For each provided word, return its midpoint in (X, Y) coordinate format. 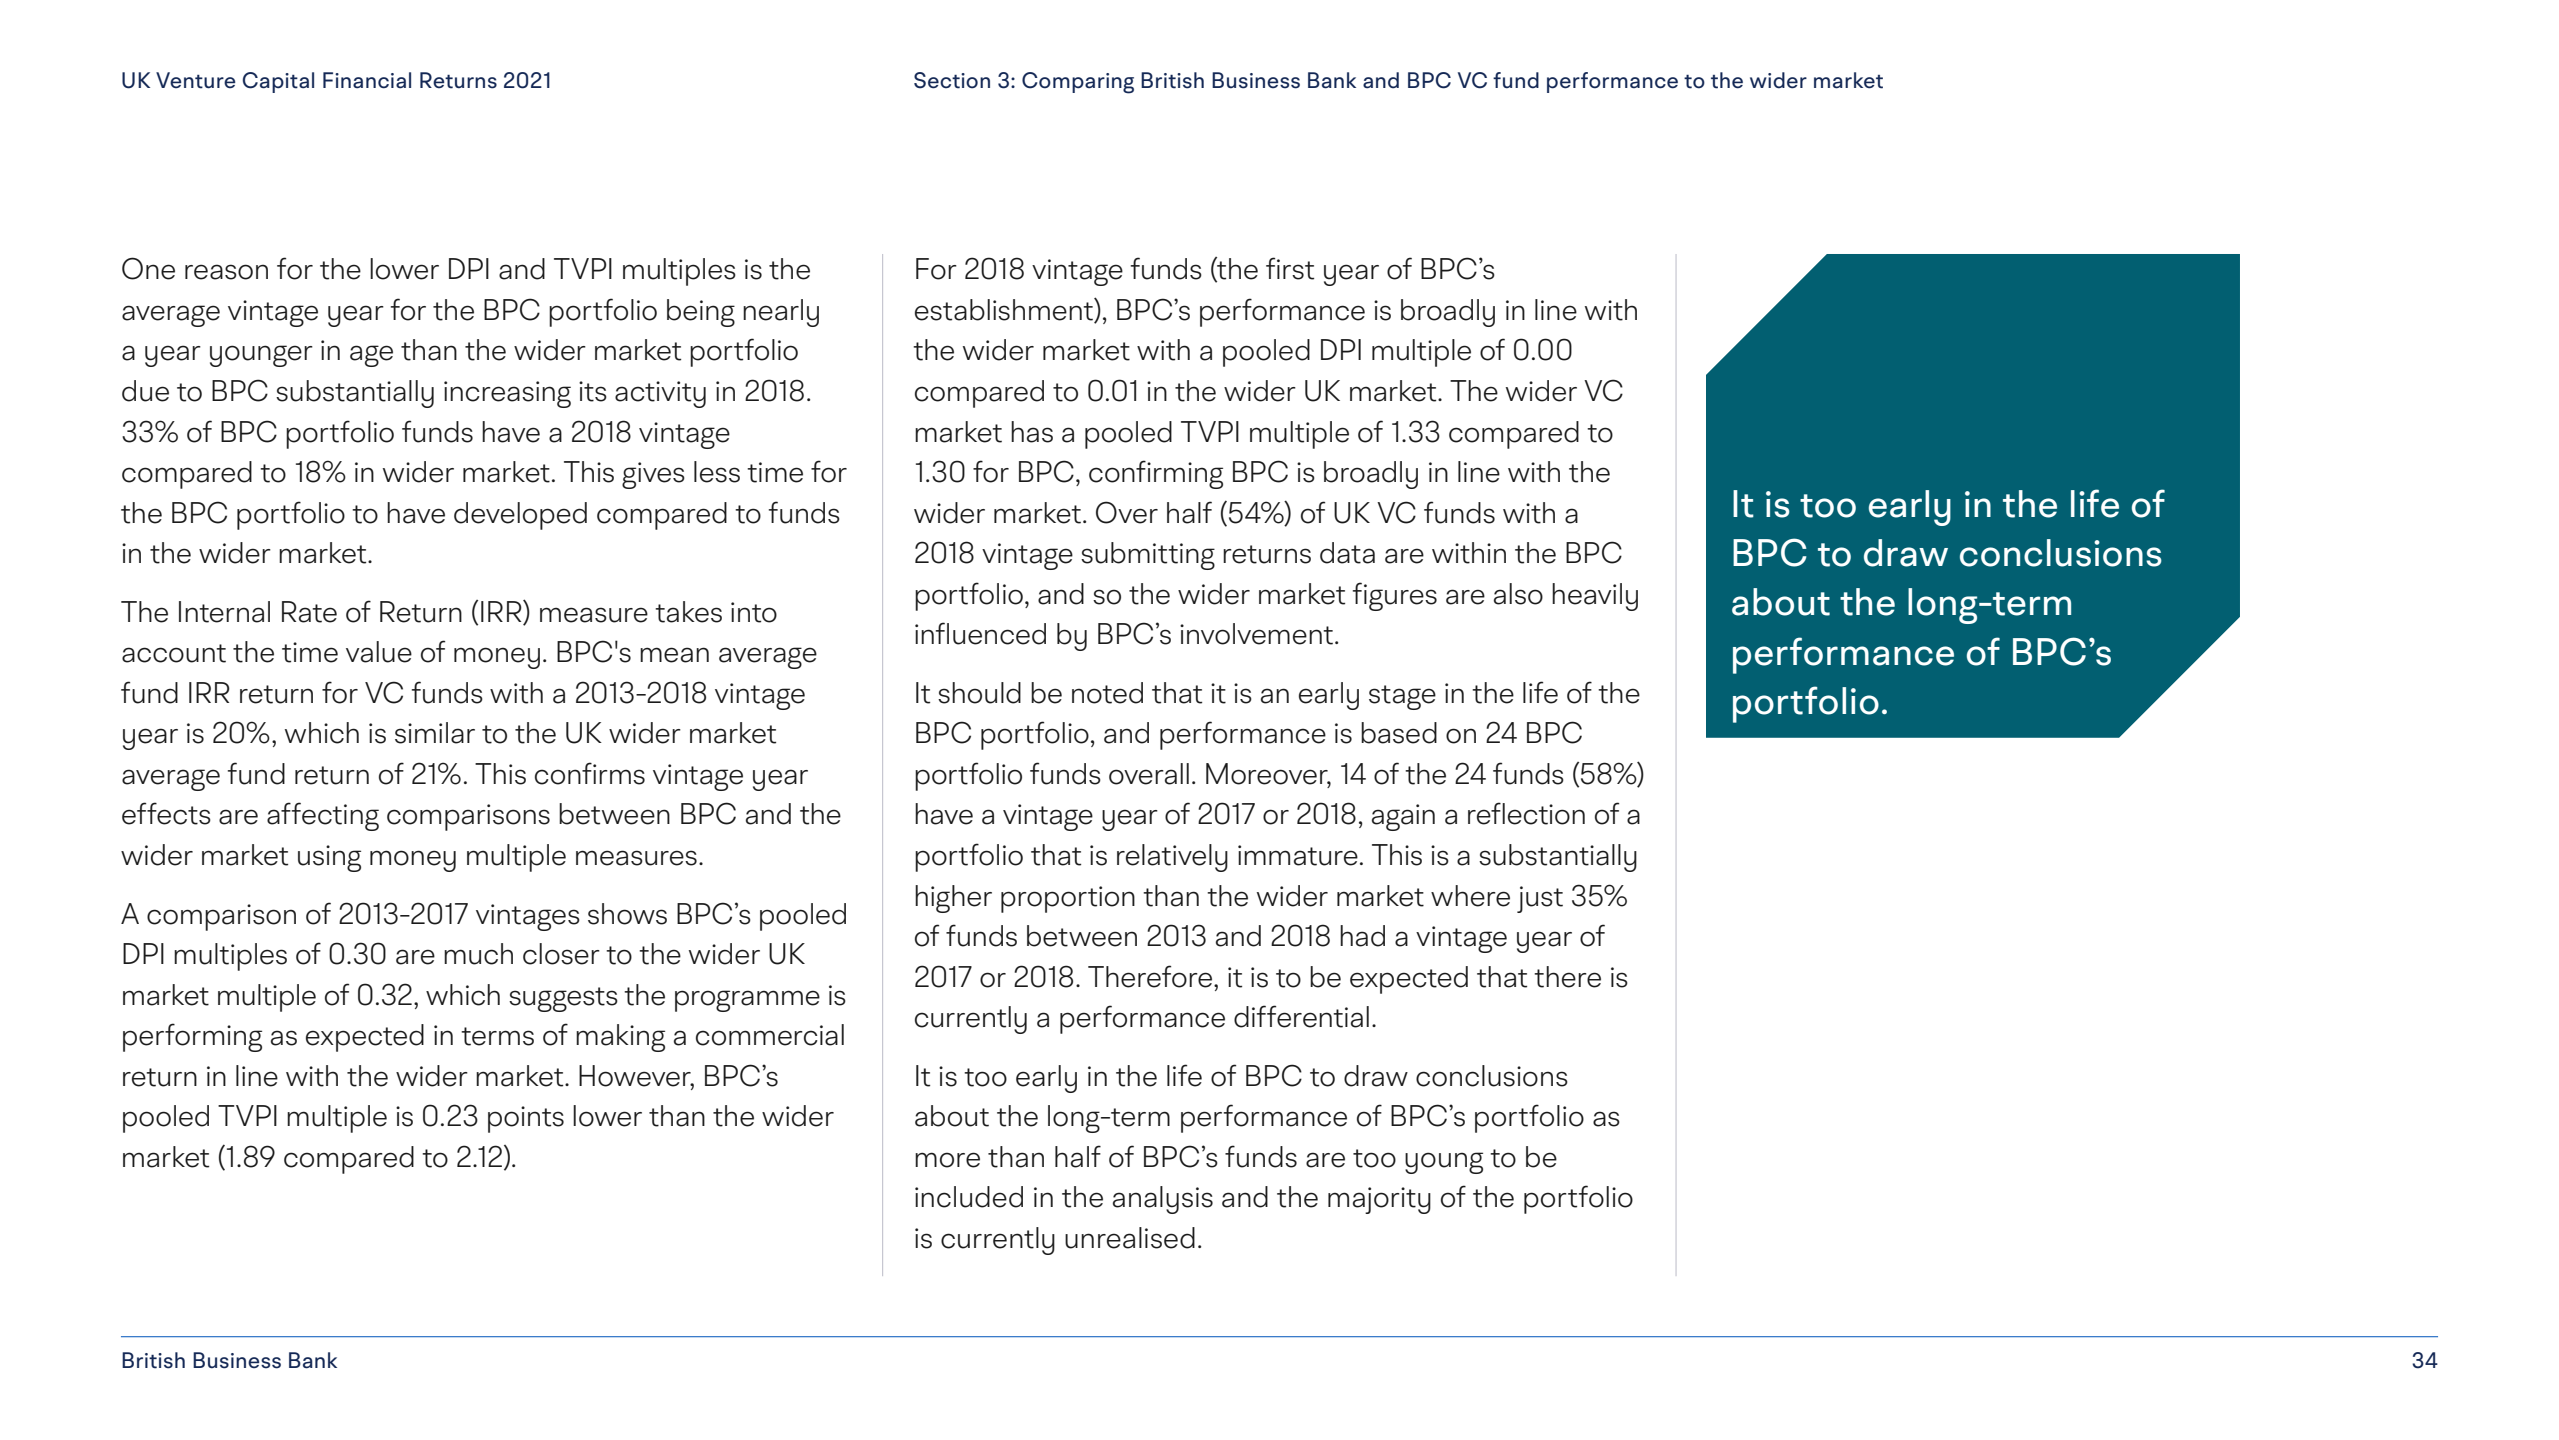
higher (953, 899)
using (329, 858)
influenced (980, 633)
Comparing (1078, 83)
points (526, 1119)
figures (1395, 596)
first (1290, 268)
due (145, 391)
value (379, 652)
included (969, 1197)
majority (1379, 1200)
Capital (278, 82)
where (1470, 896)
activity (660, 394)
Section (952, 80)
